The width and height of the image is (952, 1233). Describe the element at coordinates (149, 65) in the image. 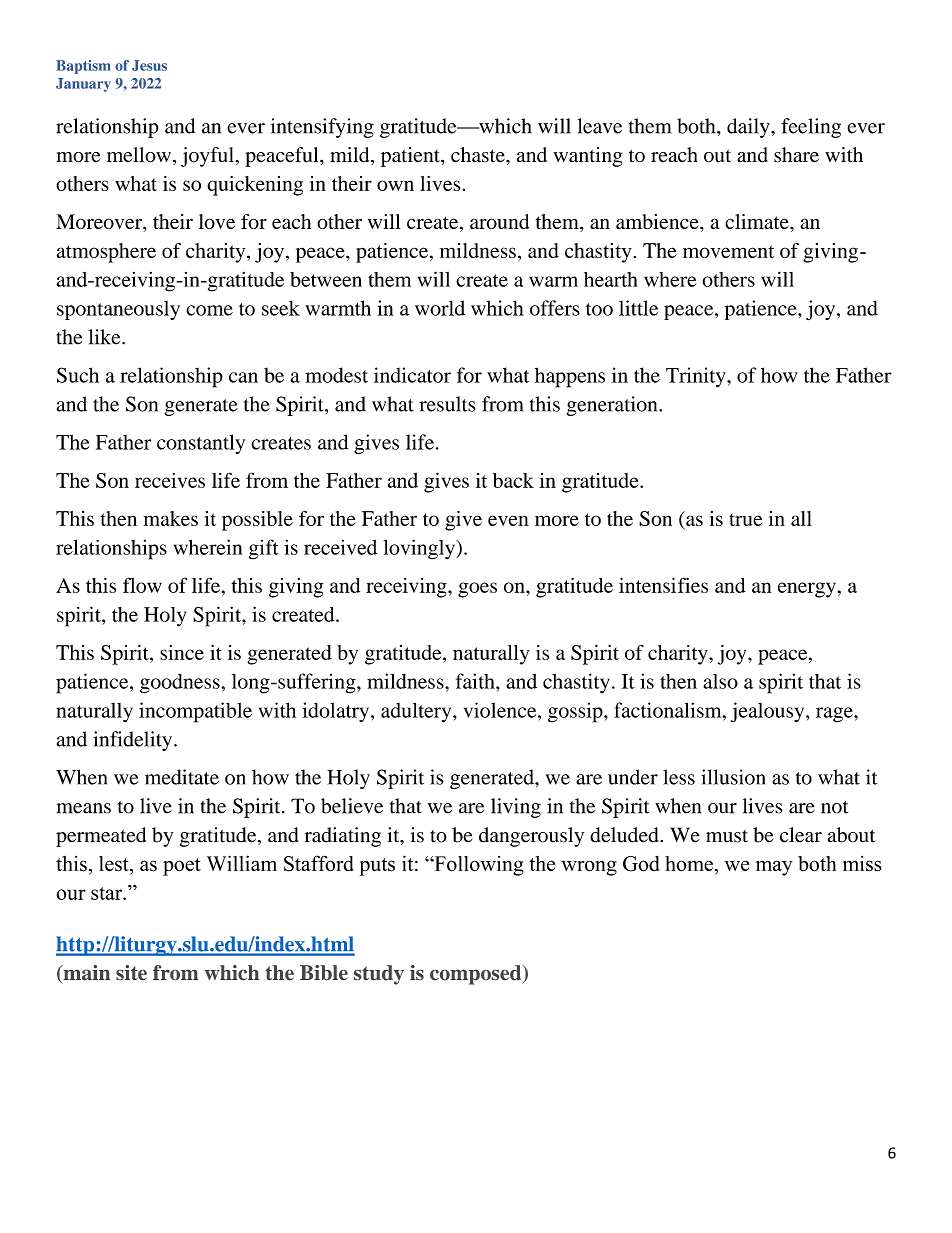

I see `Jesus` at that location.
